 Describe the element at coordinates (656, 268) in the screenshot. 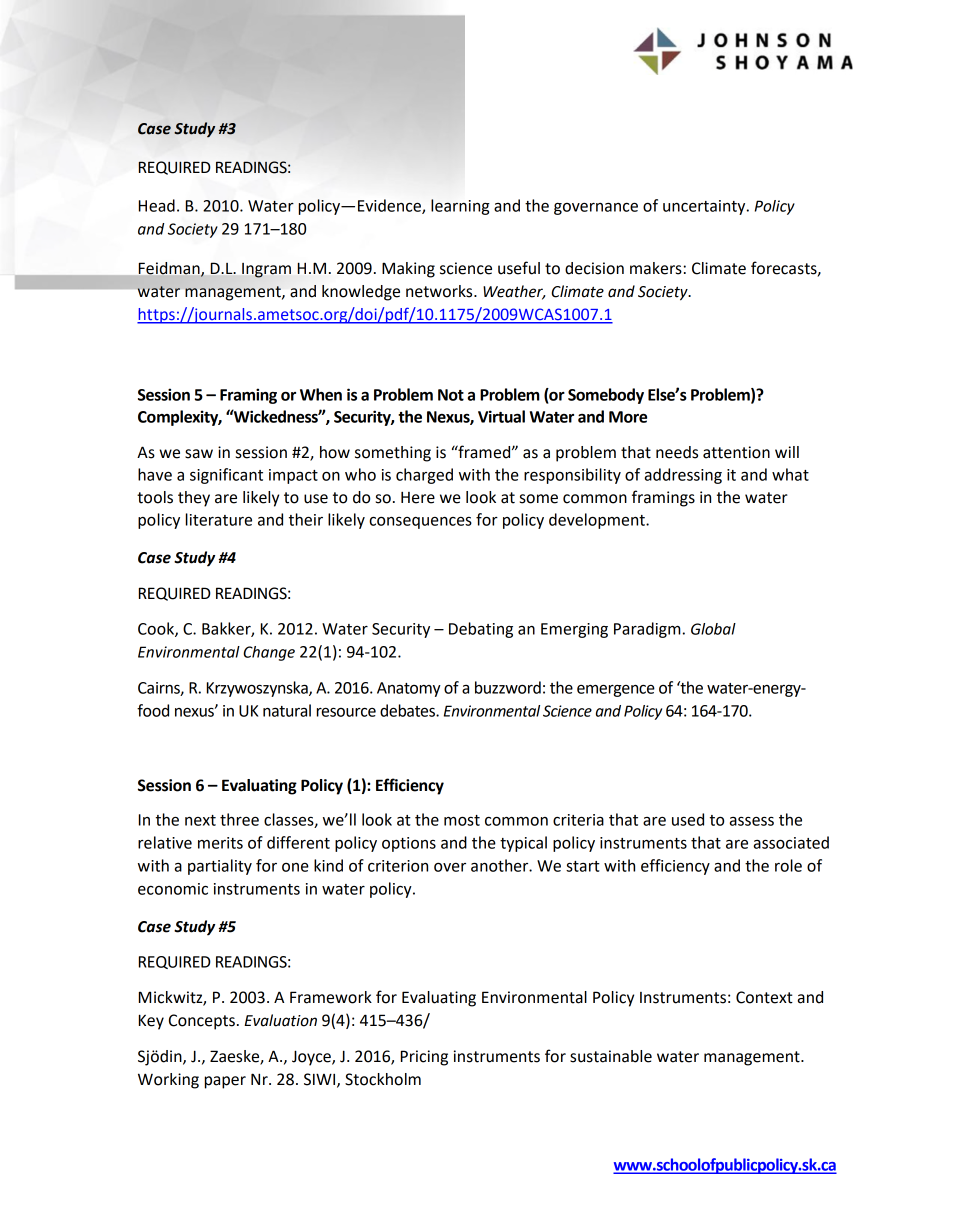

I see `makers` at that location.
